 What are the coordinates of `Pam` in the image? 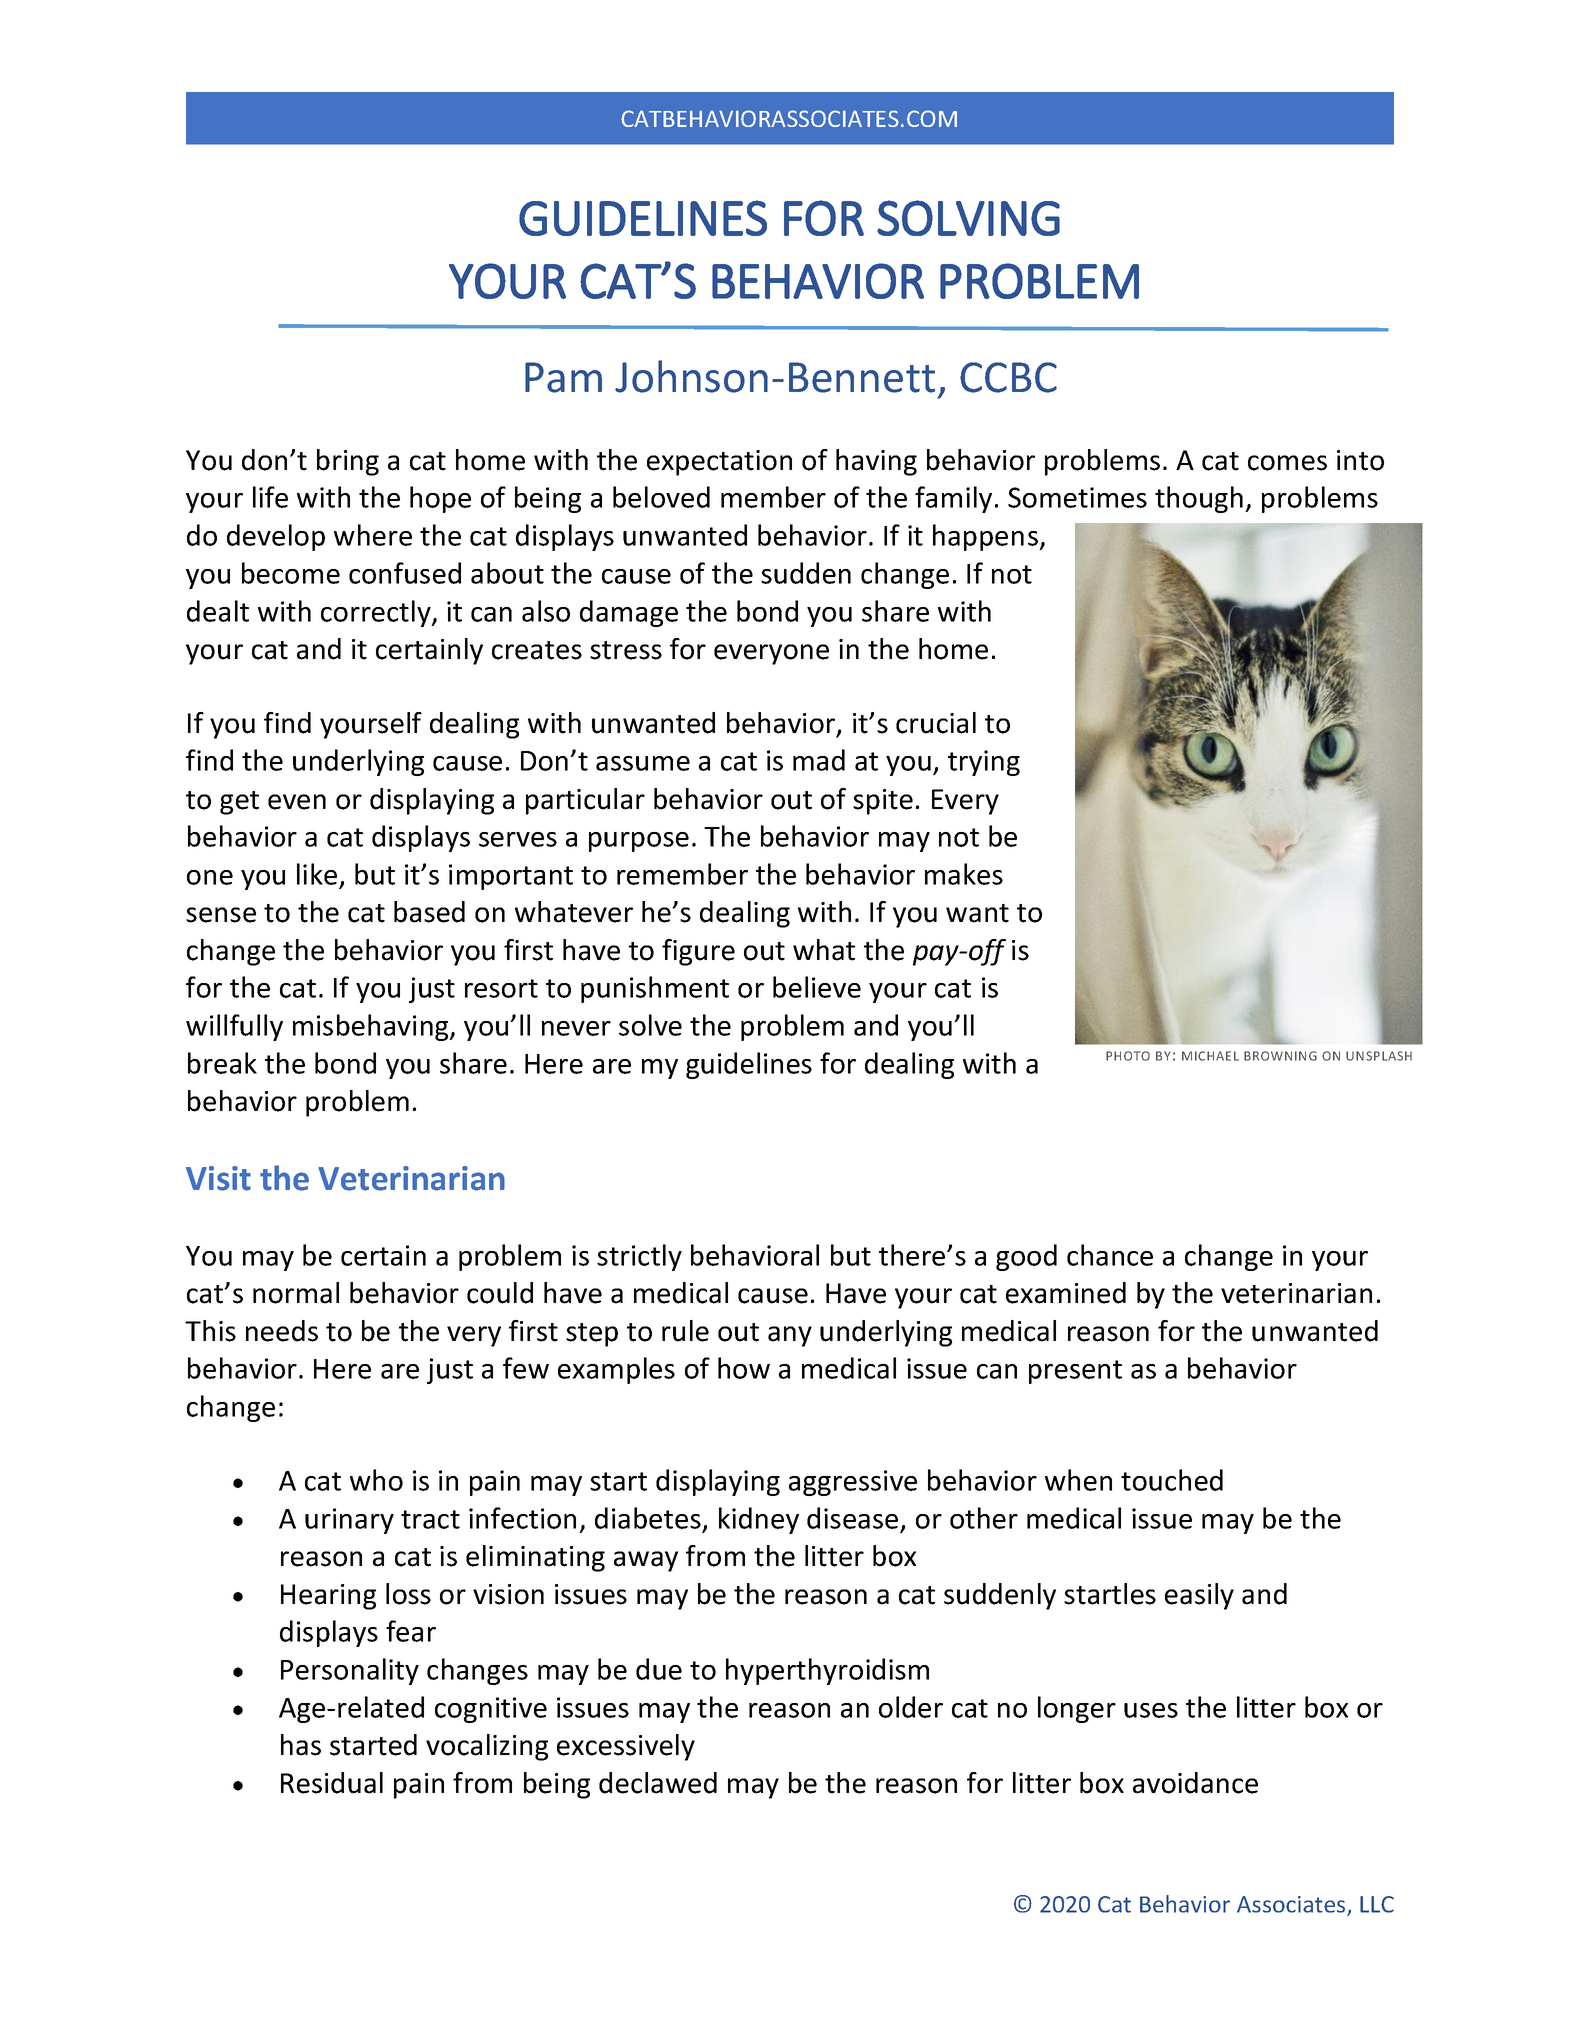 It's located at (563, 377).
